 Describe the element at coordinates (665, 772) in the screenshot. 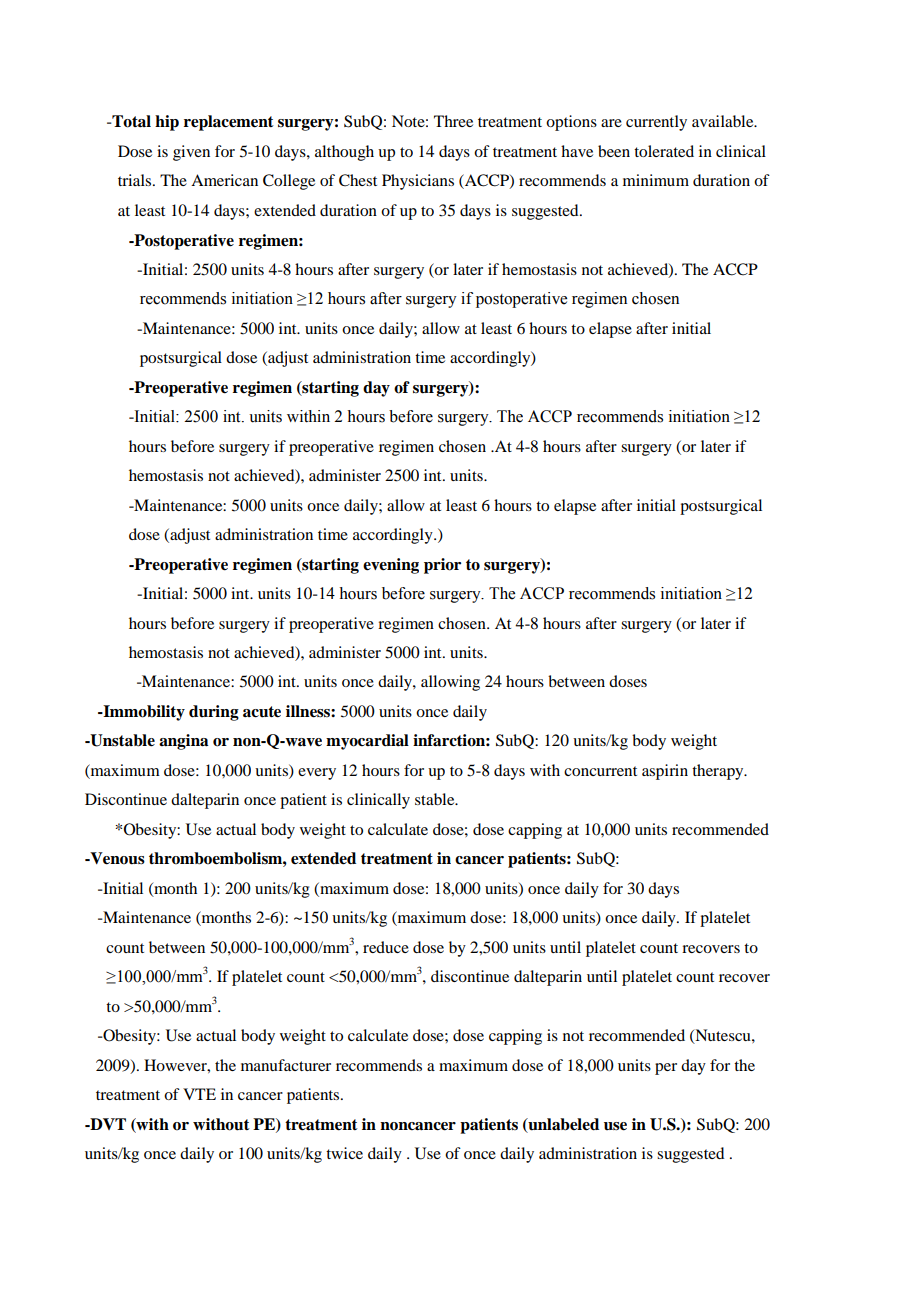

I see `aspirin` at that location.
